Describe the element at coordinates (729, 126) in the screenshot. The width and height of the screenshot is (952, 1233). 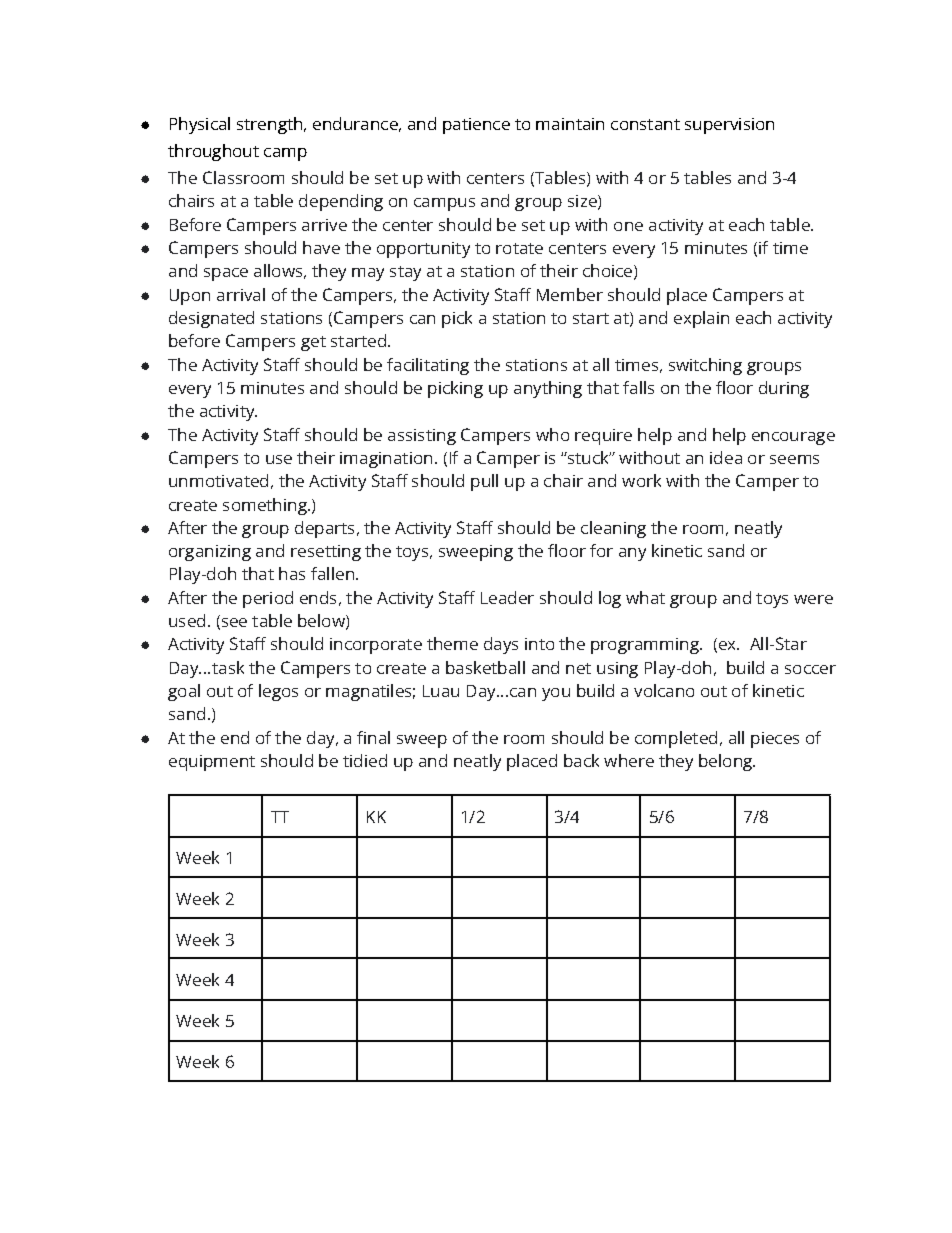
I see `supervision` at that location.
